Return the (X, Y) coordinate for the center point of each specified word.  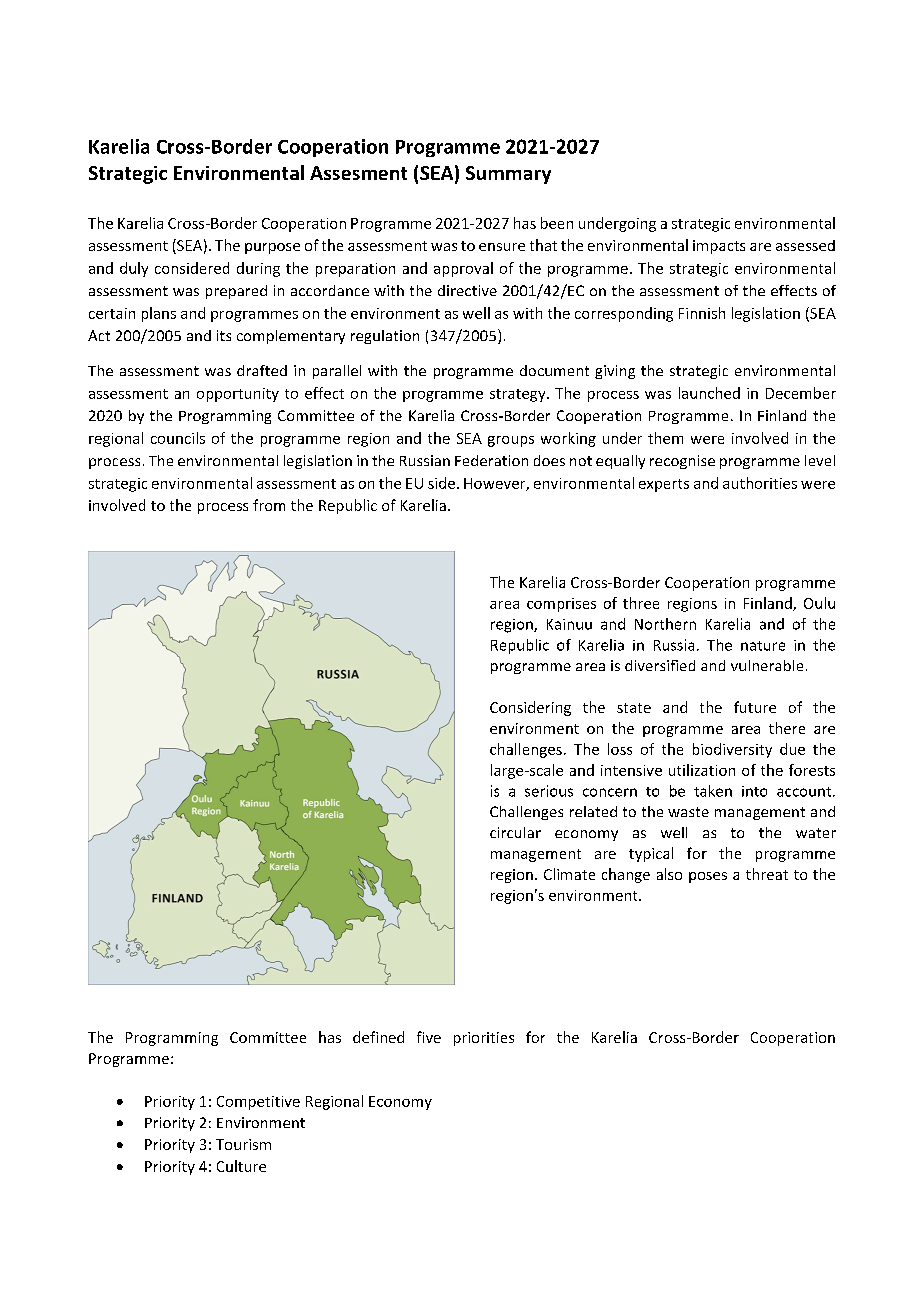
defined (378, 1037)
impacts (719, 247)
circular (515, 832)
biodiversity (732, 750)
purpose (272, 248)
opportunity (238, 395)
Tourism (243, 1144)
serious (549, 791)
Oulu (819, 603)
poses (708, 877)
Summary (508, 175)
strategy (519, 395)
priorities (484, 1039)
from (269, 505)
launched (709, 393)
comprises (561, 605)
